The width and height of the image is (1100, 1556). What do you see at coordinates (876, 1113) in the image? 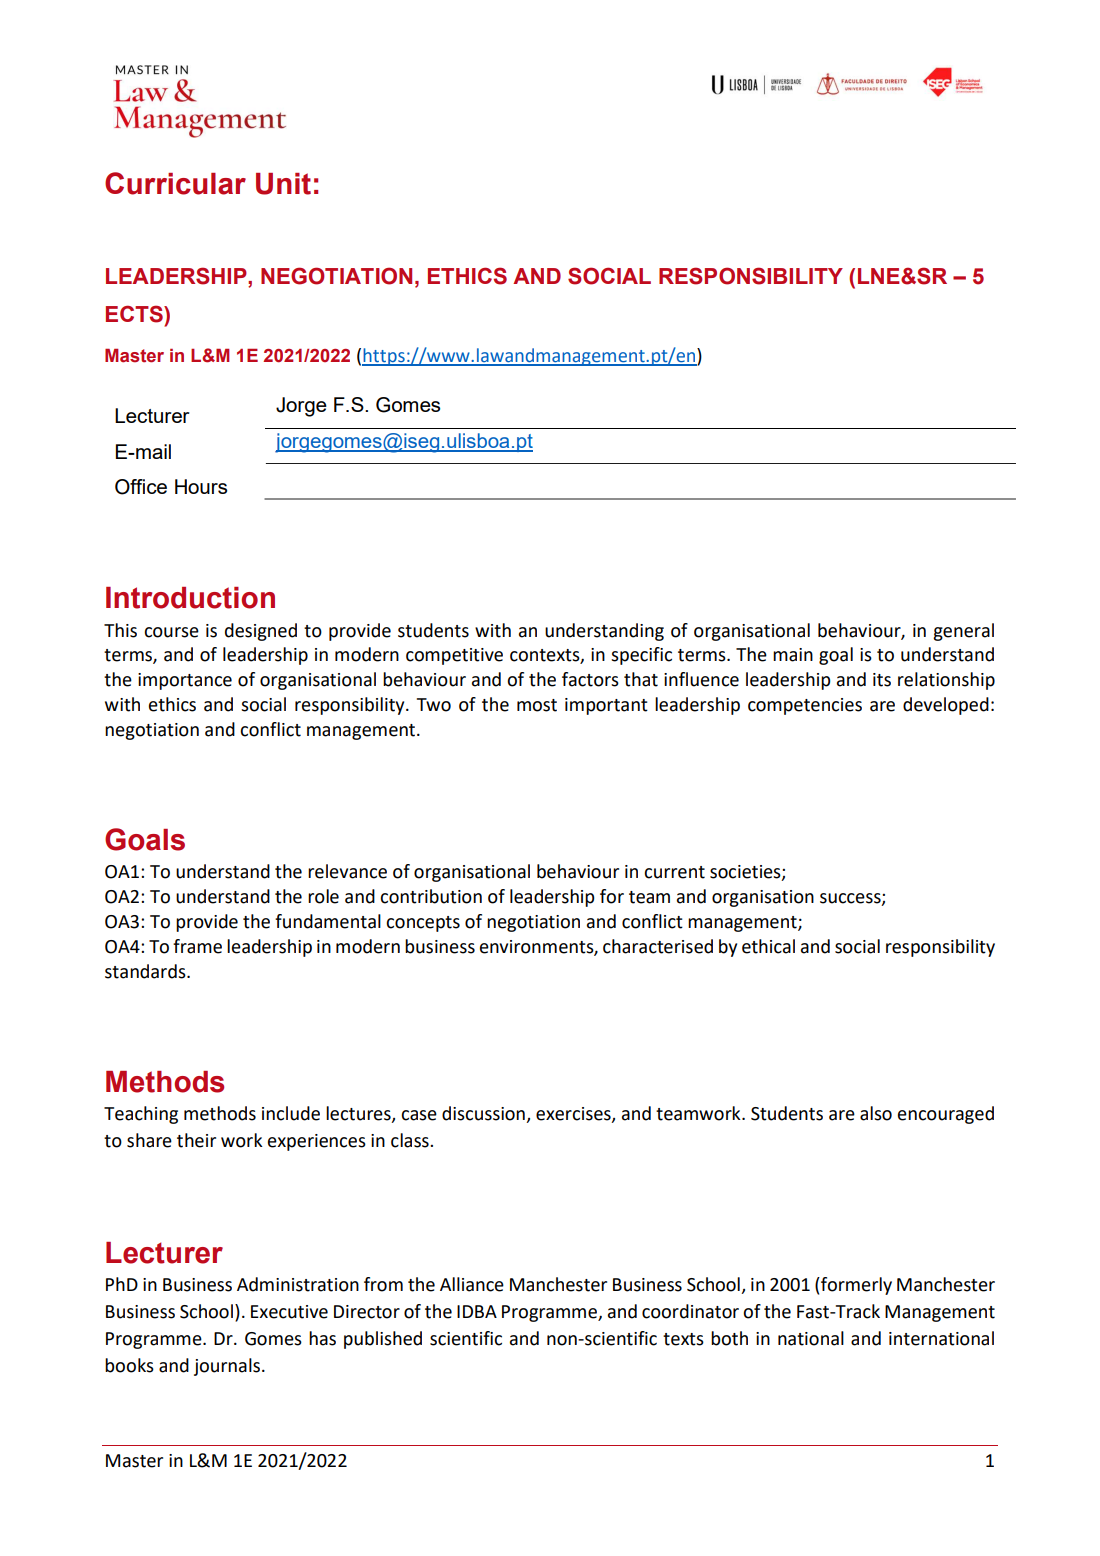
I see `also` at bounding box center [876, 1113].
